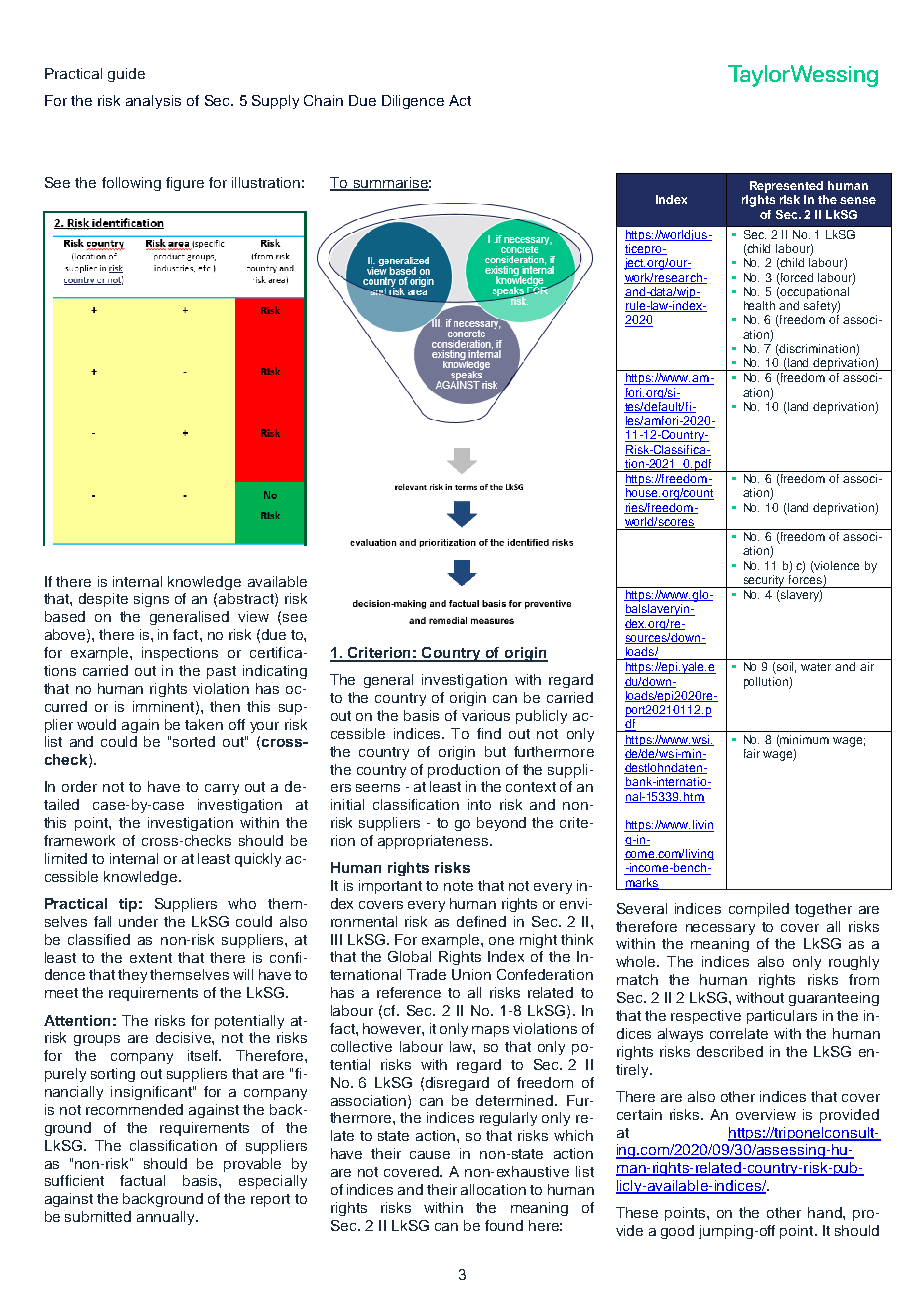 This screenshot has width=924, height=1308. What do you see at coordinates (434, 842) in the screenshot?
I see `appropriateness` at bounding box center [434, 842].
